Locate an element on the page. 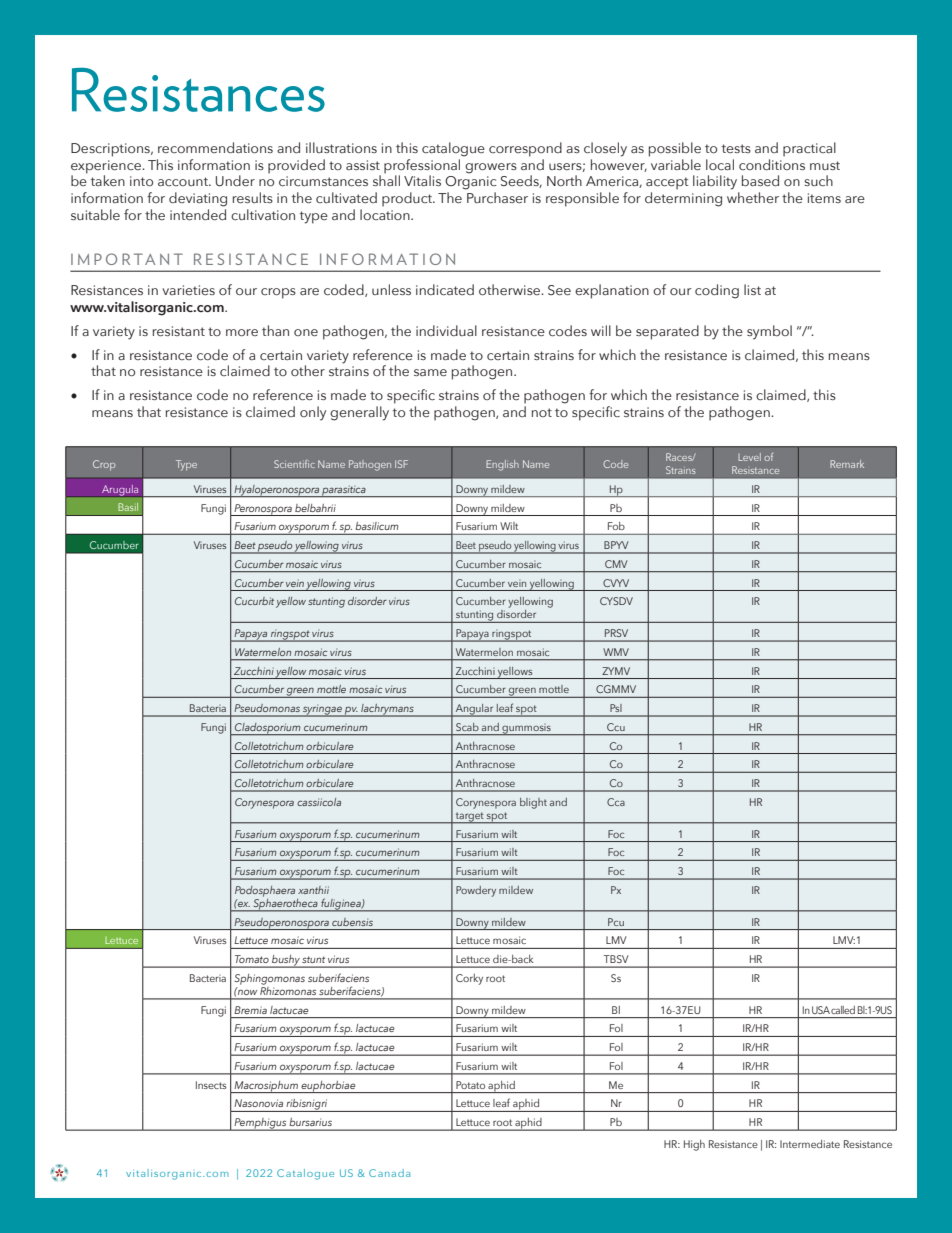 Image resolution: width=952 pixels, height=1233 pixels. Angular is located at coordinates (474, 710).
